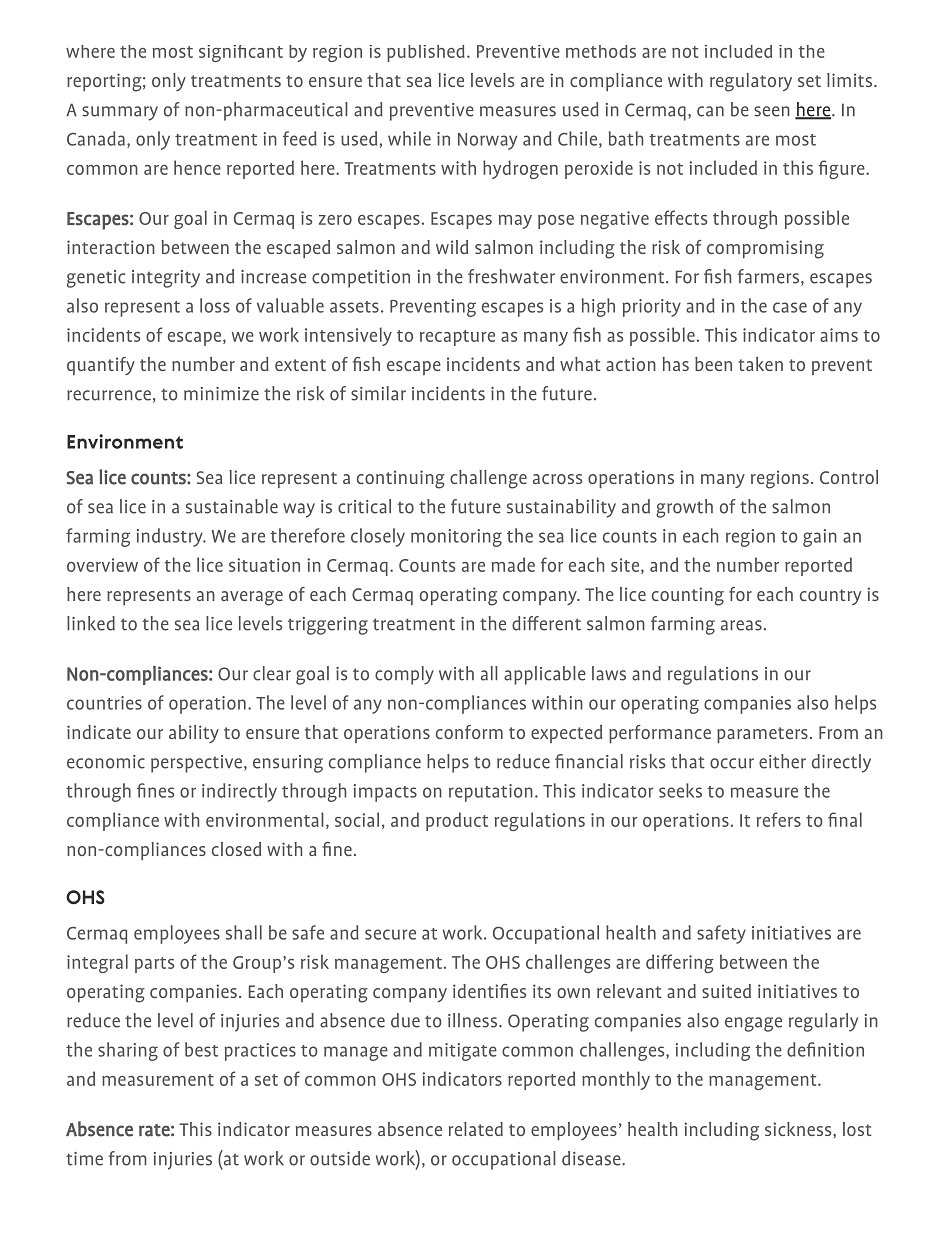 Image resolution: width=952 pixels, height=1233 pixels. I want to click on time, so click(84, 1159).
